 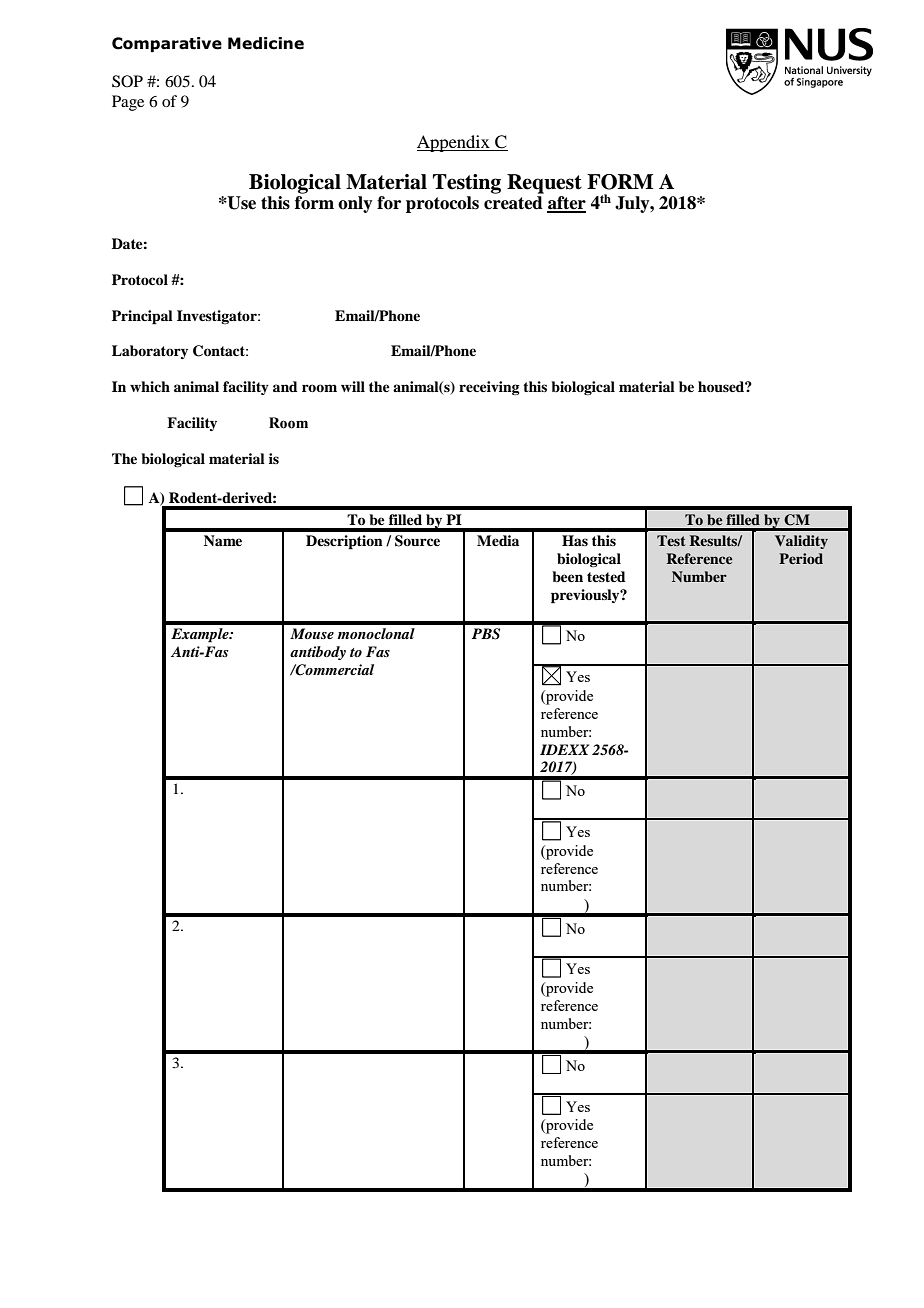 What do you see at coordinates (486, 634) in the document?
I see `PBS` at bounding box center [486, 634].
